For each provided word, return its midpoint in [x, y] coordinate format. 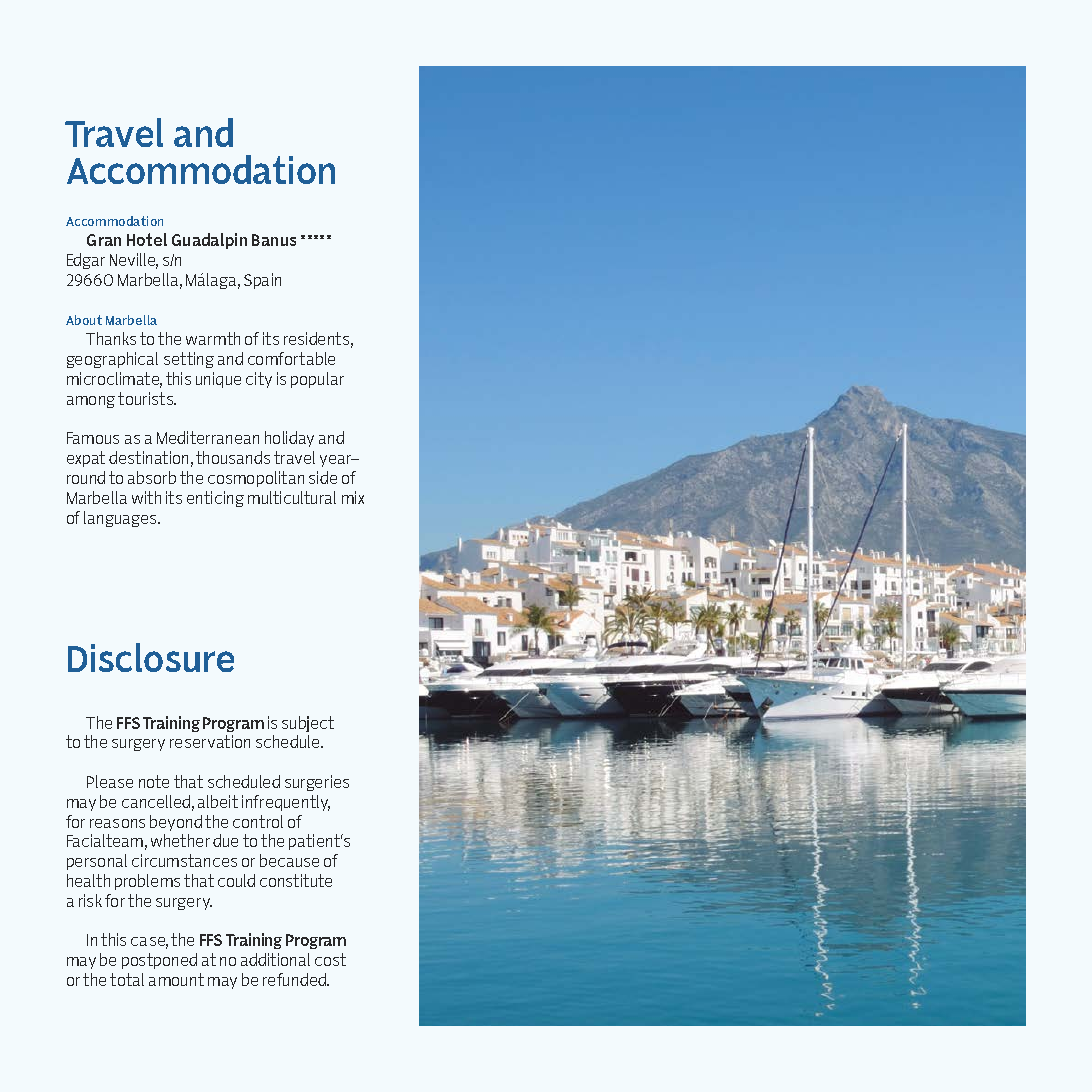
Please [110, 781]
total [127, 979]
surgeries [317, 783]
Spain [262, 281]
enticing [215, 499]
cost [330, 959]
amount [176, 979]
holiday [289, 439]
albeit [218, 801]
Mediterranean [208, 437]
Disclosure [151, 657]
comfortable [291, 358]
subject [308, 724]
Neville [134, 261]
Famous [93, 438]
